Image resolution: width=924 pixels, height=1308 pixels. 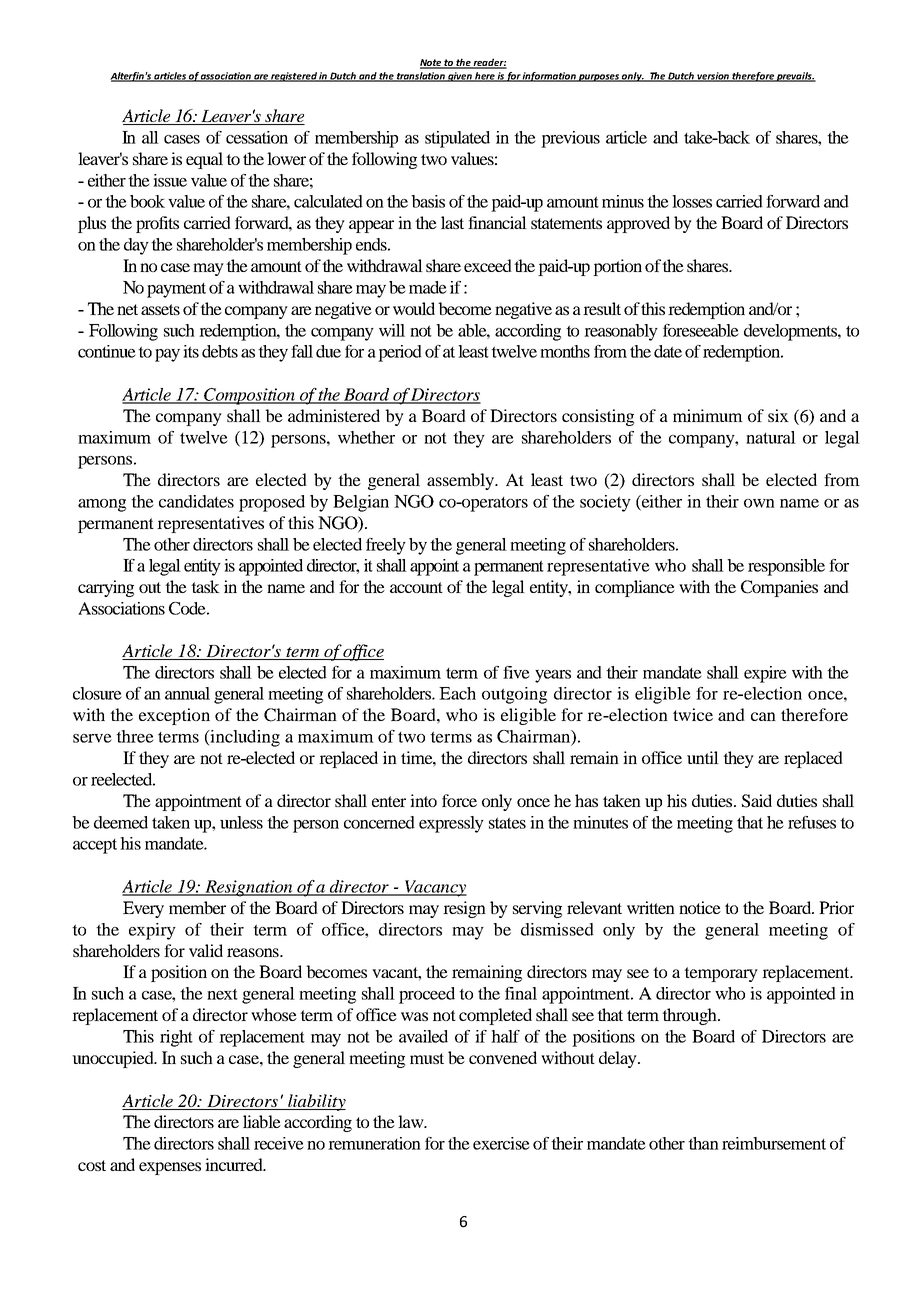 I want to click on equal, so click(x=204, y=160).
